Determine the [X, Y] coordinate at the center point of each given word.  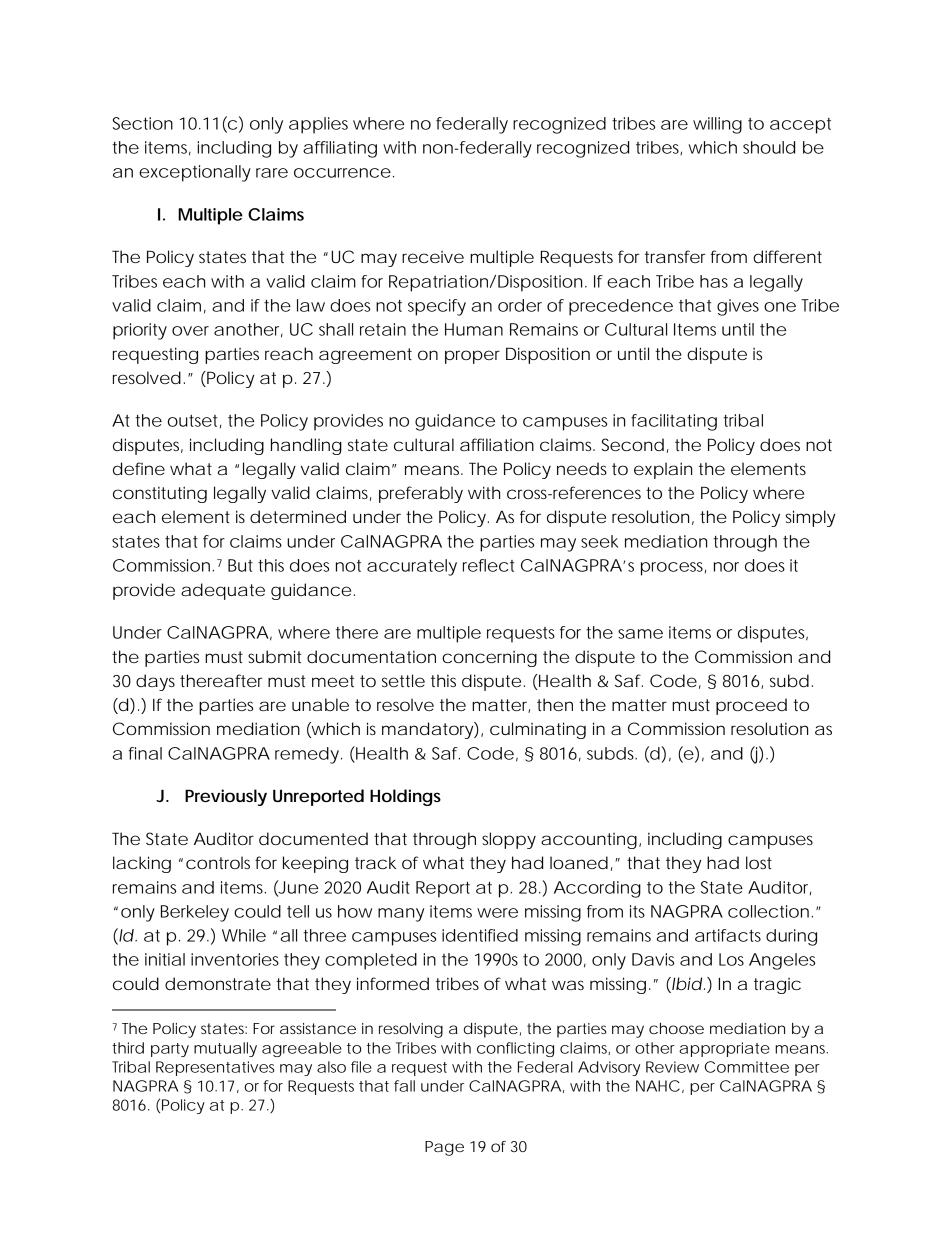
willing [717, 125]
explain [663, 470]
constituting [160, 494]
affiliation [497, 444]
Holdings [405, 797]
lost [759, 862]
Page [444, 1148]
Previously [226, 797]
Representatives [215, 1068]
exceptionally [195, 173]
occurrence [342, 173]
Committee [747, 1067]
